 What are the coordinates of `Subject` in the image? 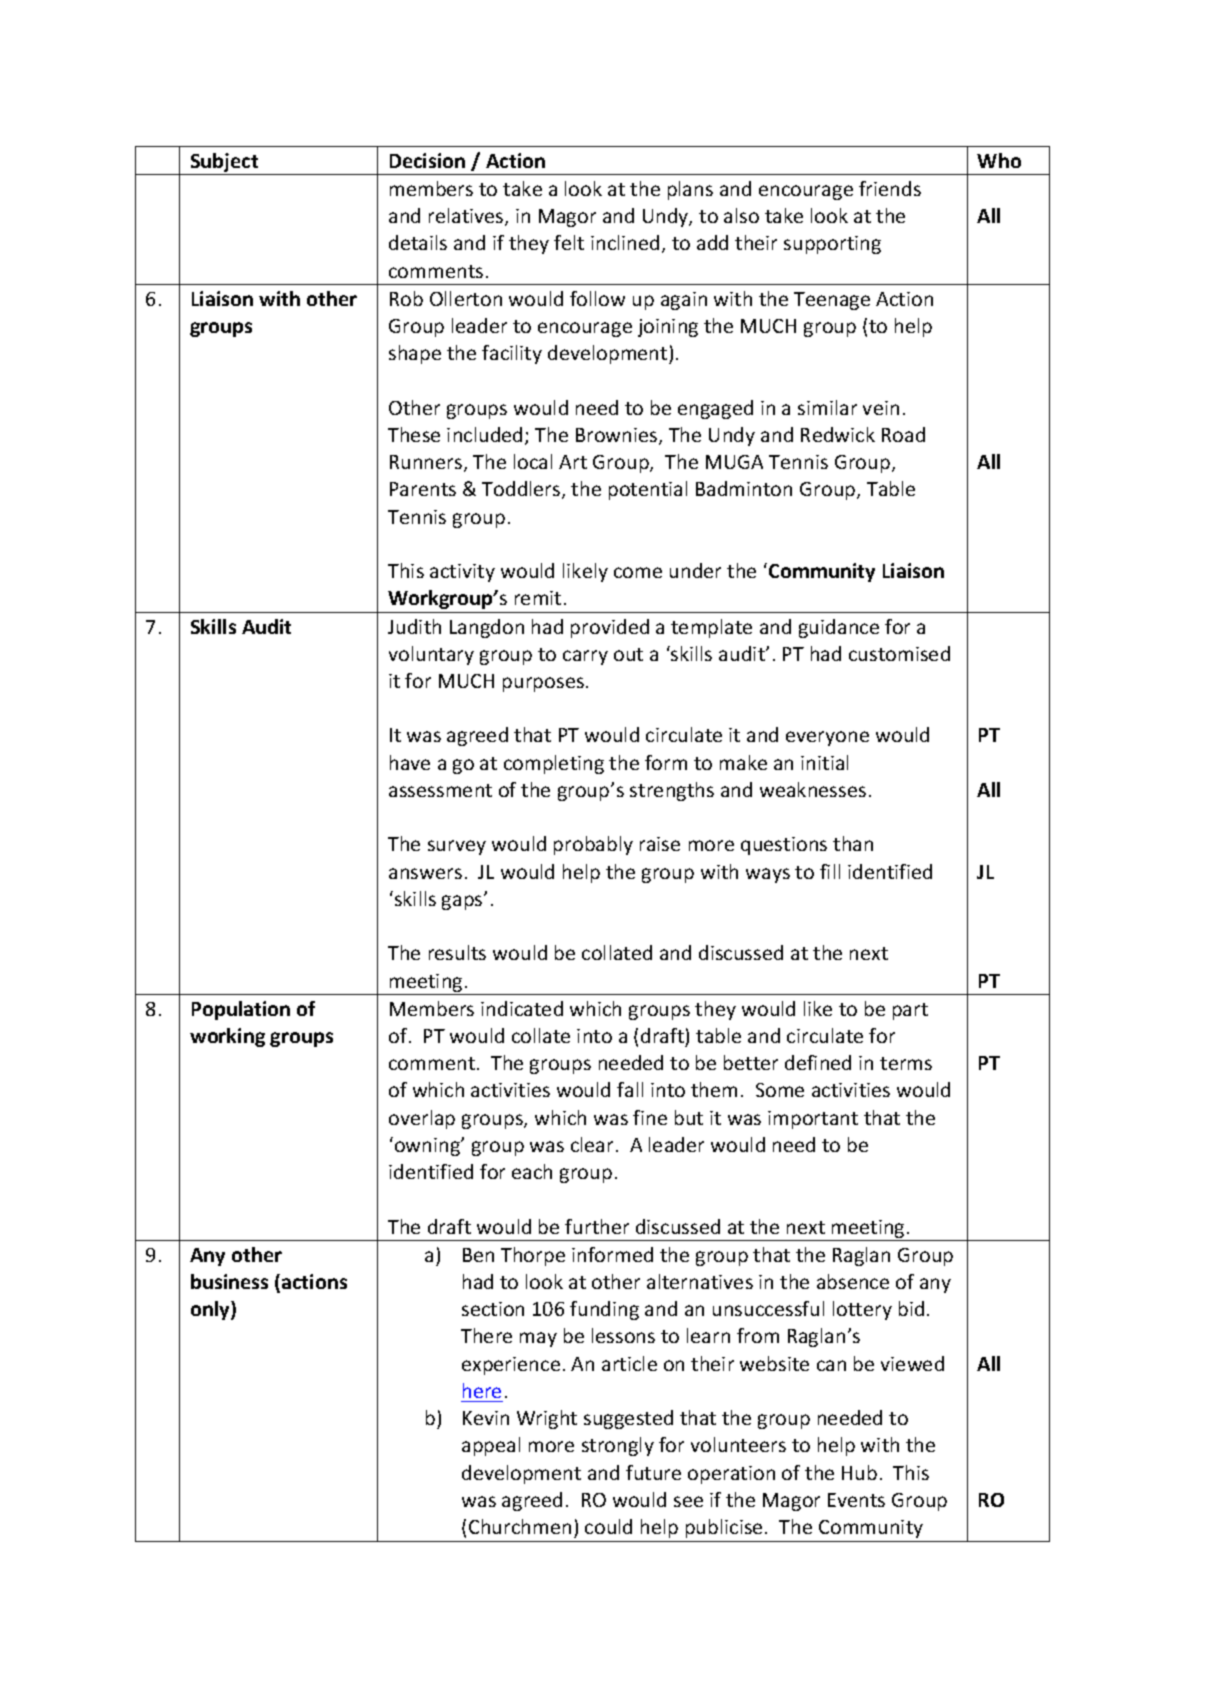 It's located at (225, 164).
